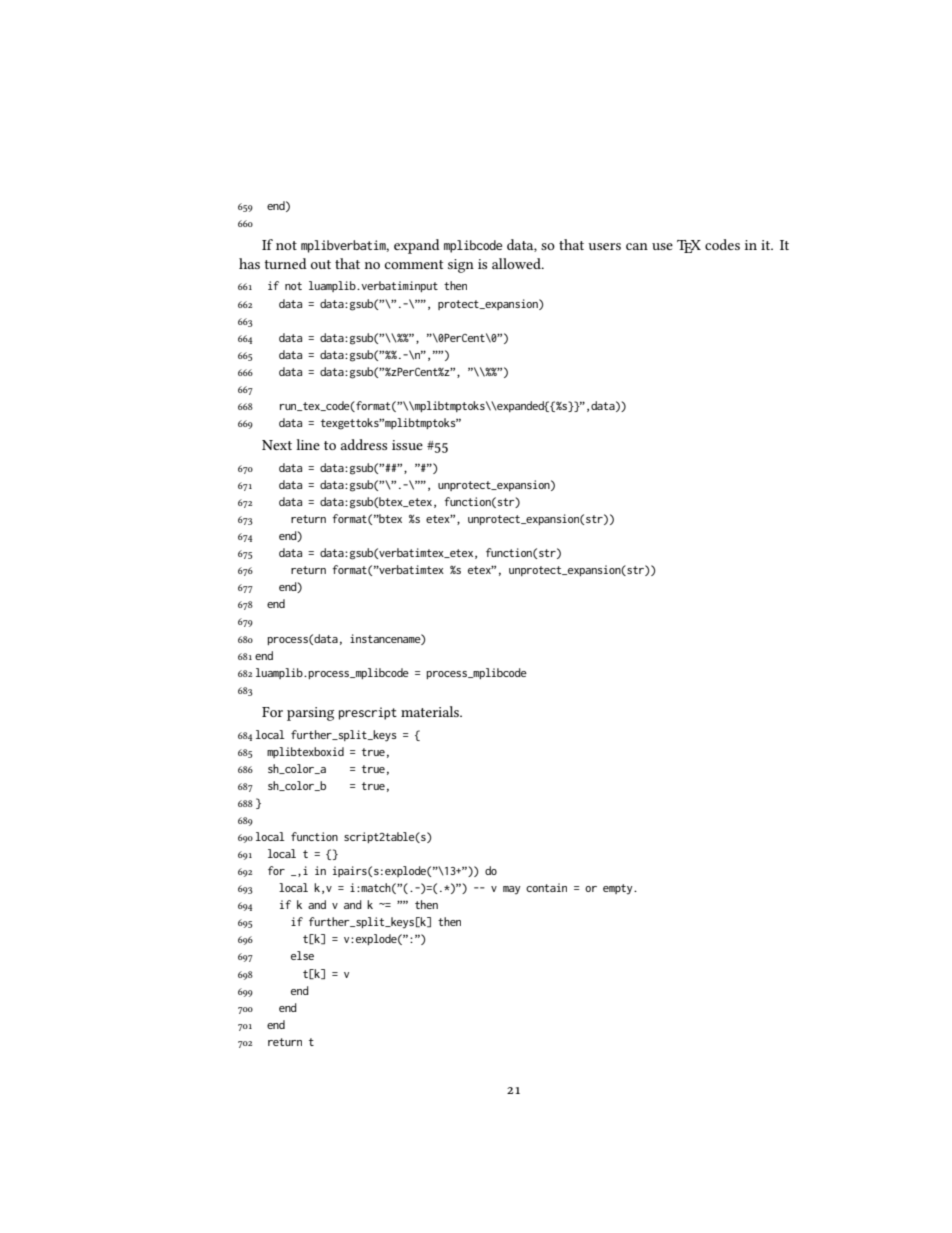  What do you see at coordinates (431, 711) in the screenshot?
I see `materials` at bounding box center [431, 711].
